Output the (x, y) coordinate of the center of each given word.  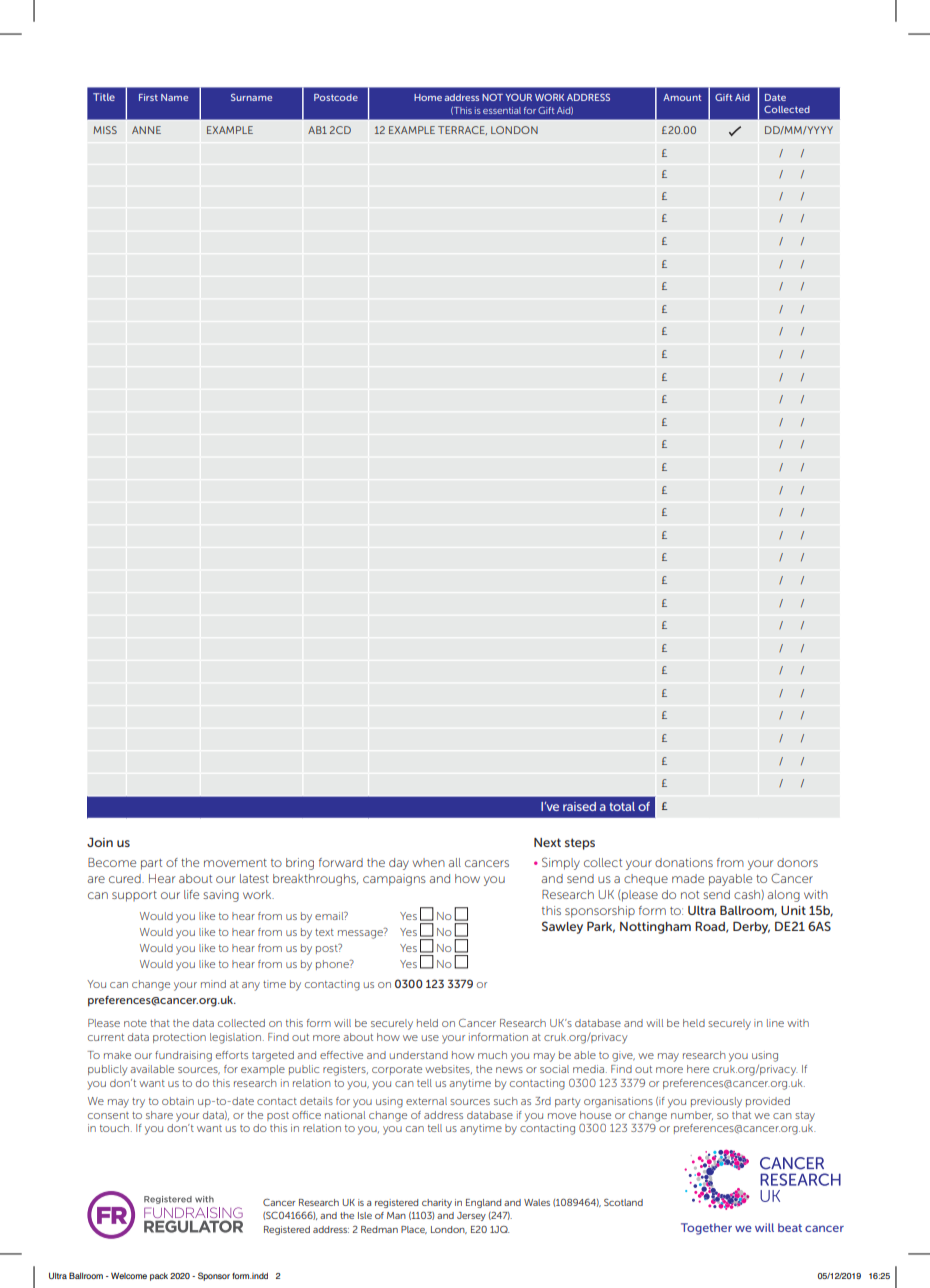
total (622, 806)
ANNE (146, 130)
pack (159, 1277)
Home (428, 97)
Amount (682, 97)
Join (100, 842)
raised (579, 806)
